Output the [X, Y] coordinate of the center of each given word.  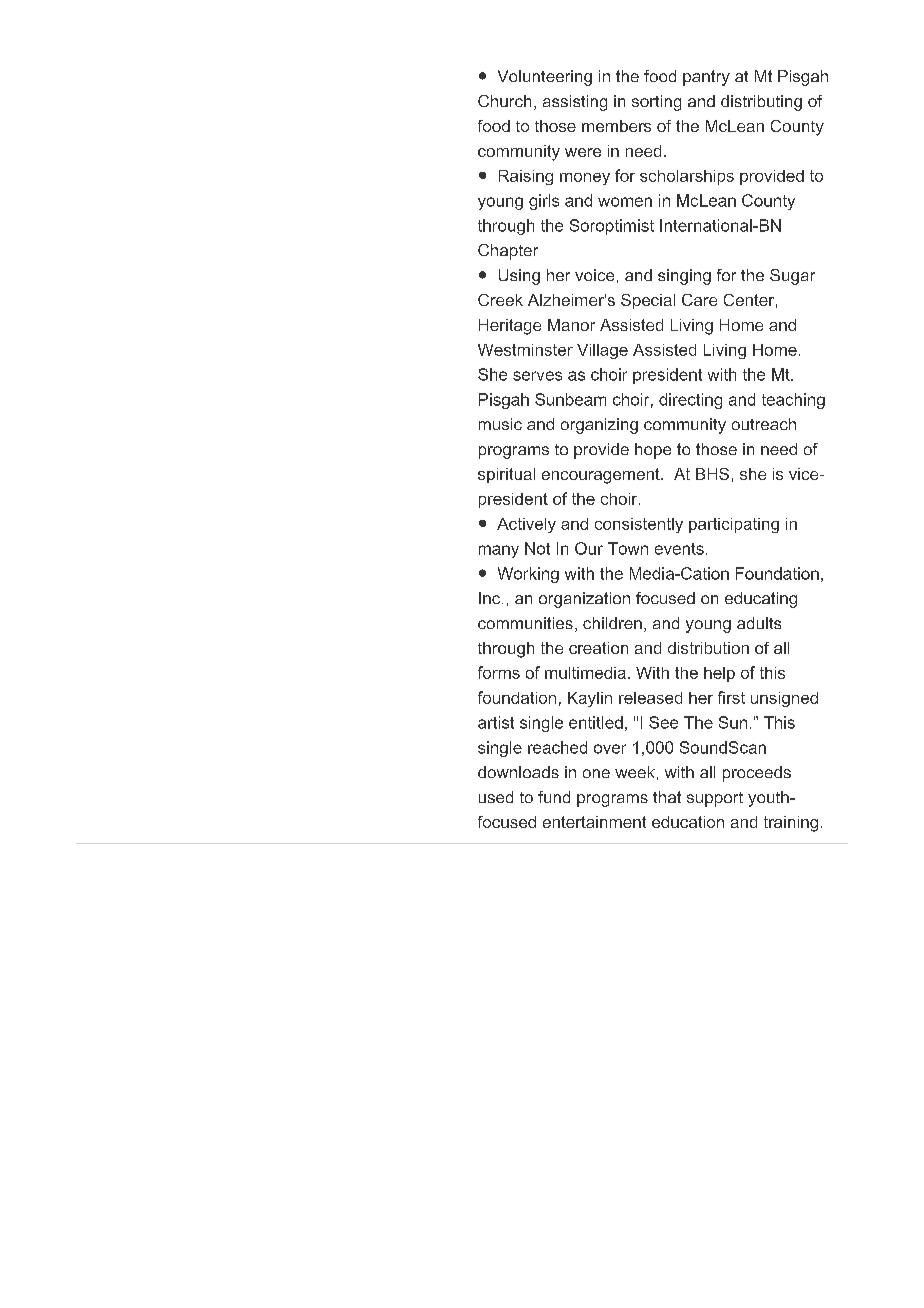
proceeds [757, 774]
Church [504, 101]
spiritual [506, 475]
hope [653, 451]
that [667, 797]
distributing [761, 103]
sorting [656, 103]
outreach [764, 424]
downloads [518, 772]
